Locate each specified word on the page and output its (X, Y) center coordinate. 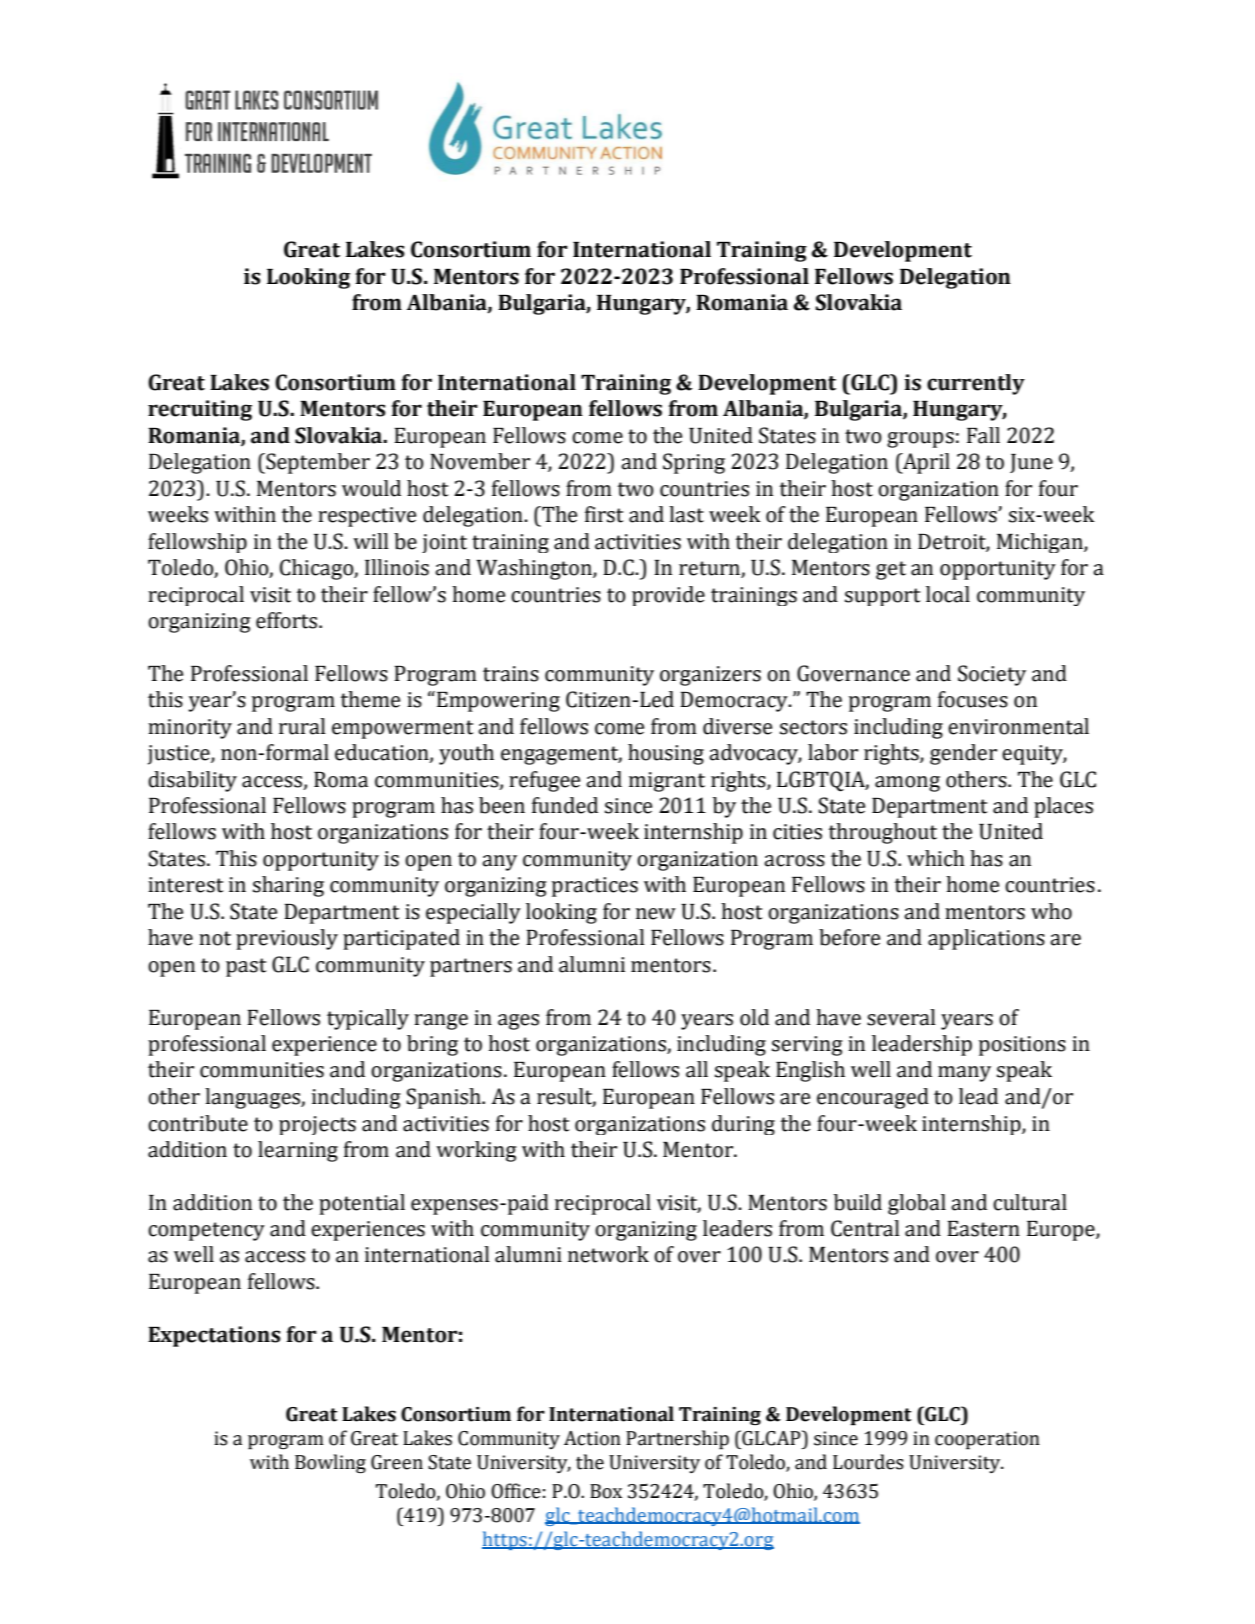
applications (986, 939)
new (656, 914)
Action (592, 1438)
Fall (983, 435)
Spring (694, 463)
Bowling (330, 1463)
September (317, 463)
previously (287, 939)
